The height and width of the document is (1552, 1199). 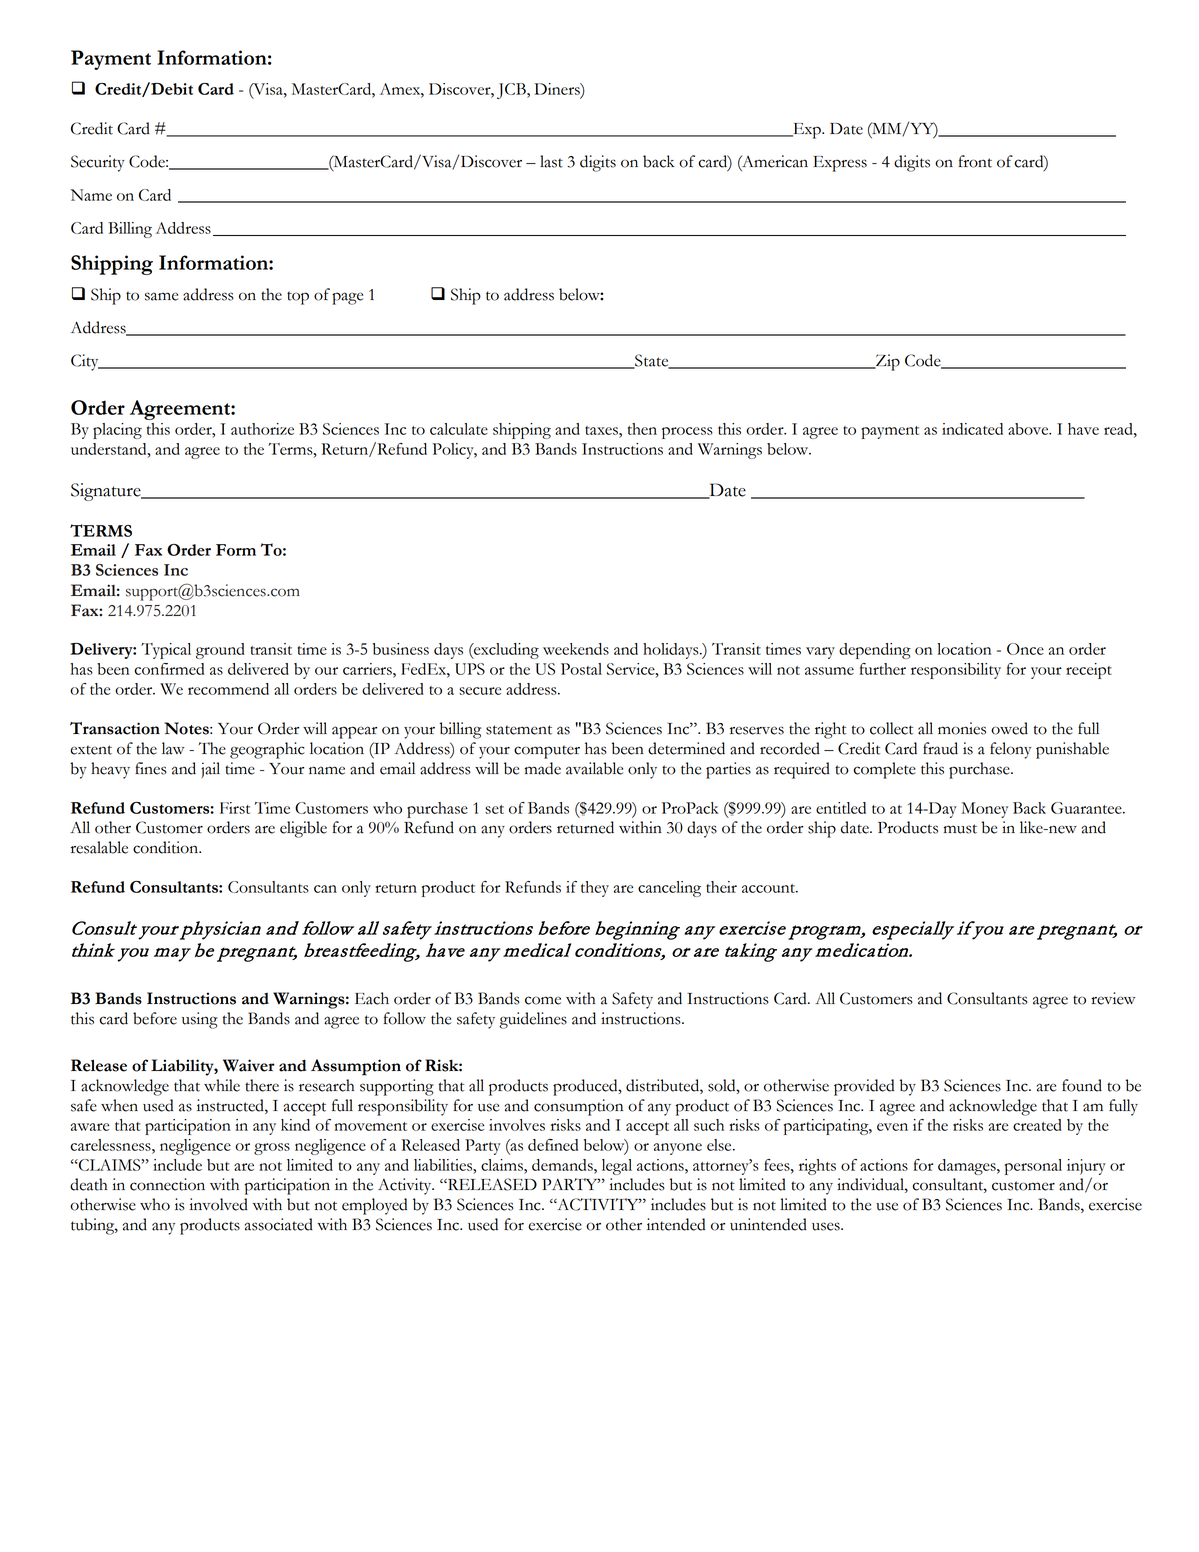 I want to click on Once, so click(x=1025, y=649).
